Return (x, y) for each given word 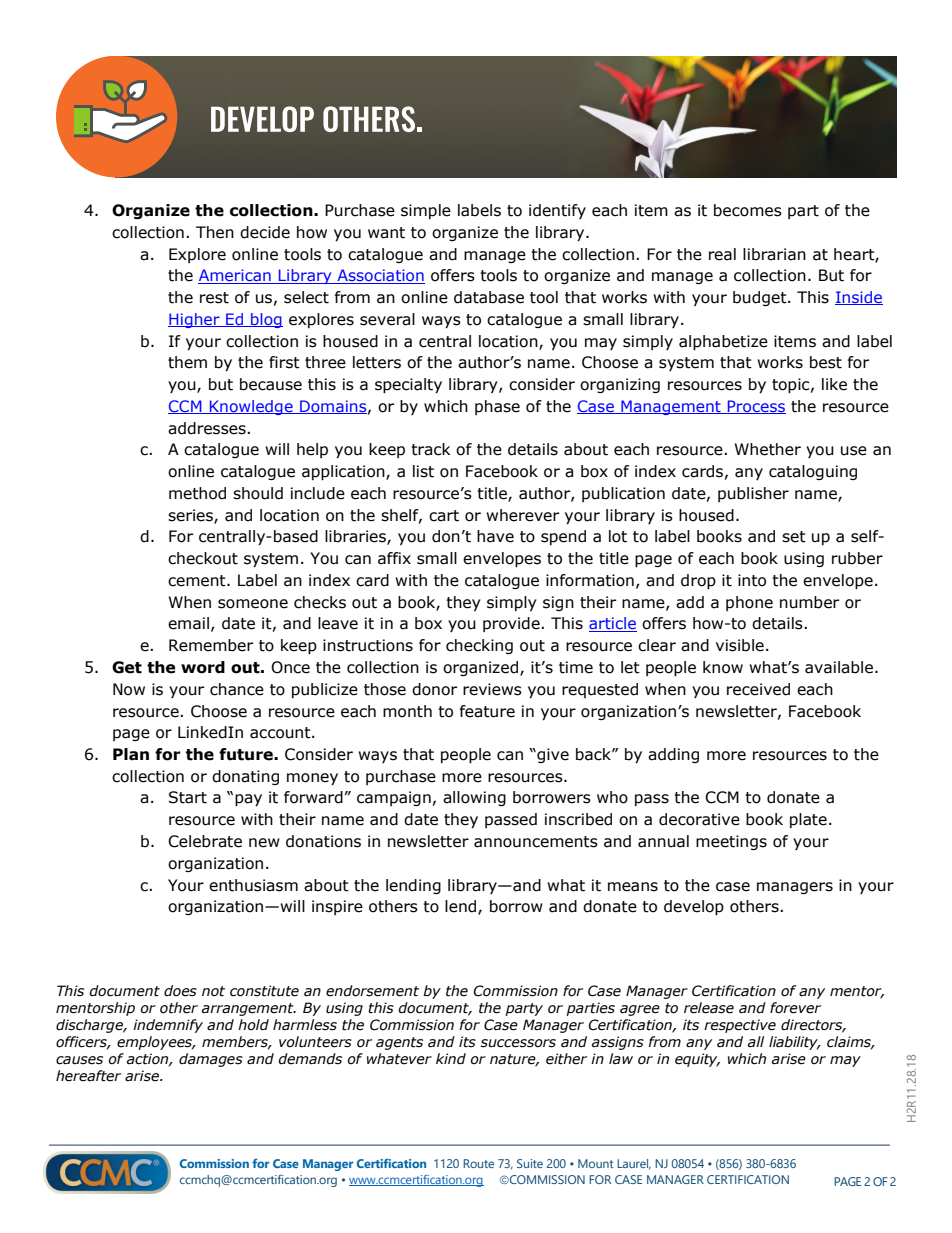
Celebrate (205, 841)
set (794, 537)
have (495, 536)
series (191, 516)
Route (478, 1163)
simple (426, 211)
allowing (474, 798)
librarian (774, 254)
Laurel (634, 1164)
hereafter (88, 1076)
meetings (731, 842)
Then (215, 232)
